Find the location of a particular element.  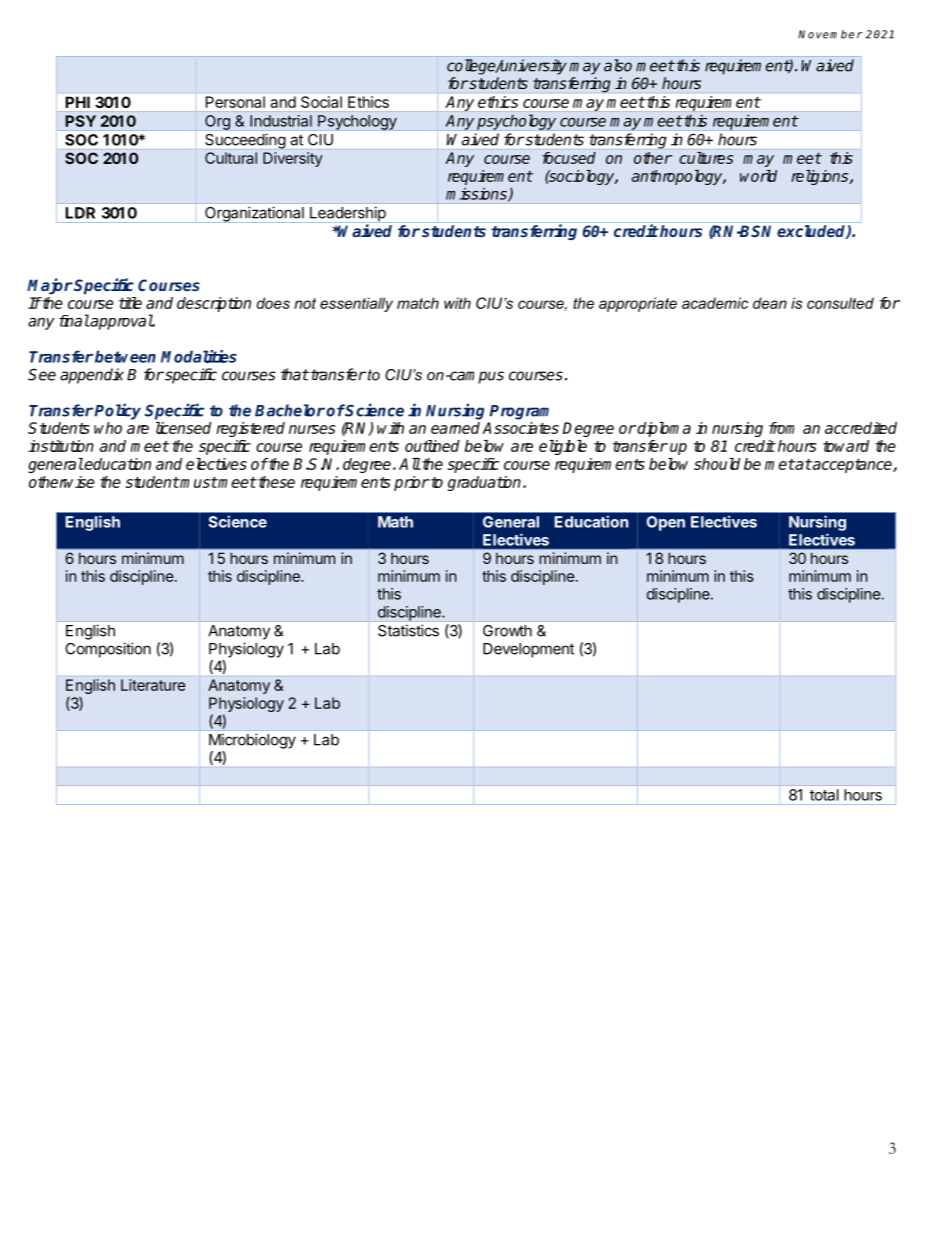

Literature is located at coordinates (153, 685).
